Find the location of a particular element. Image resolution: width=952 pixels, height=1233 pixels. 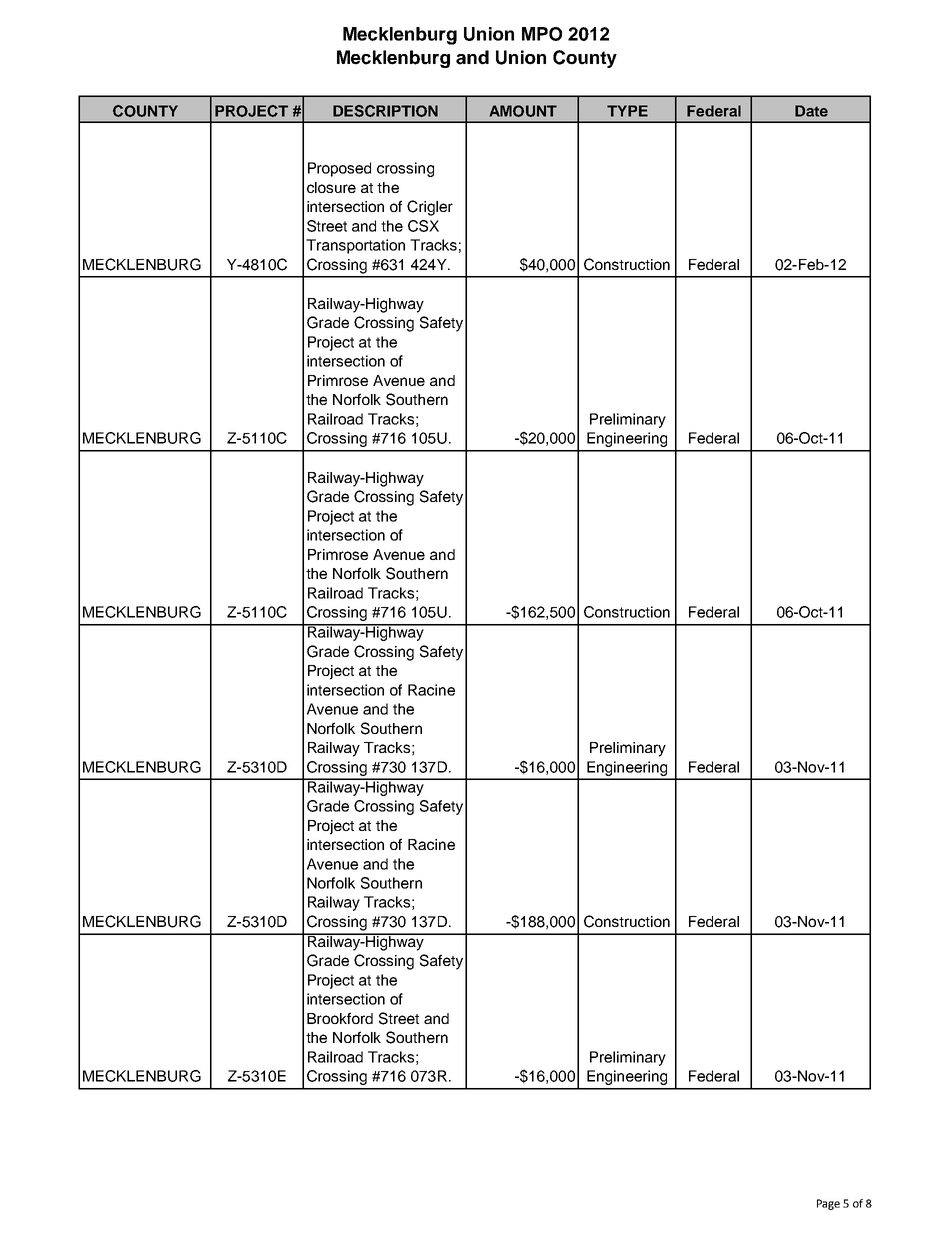

Proposed is located at coordinates (339, 169).
